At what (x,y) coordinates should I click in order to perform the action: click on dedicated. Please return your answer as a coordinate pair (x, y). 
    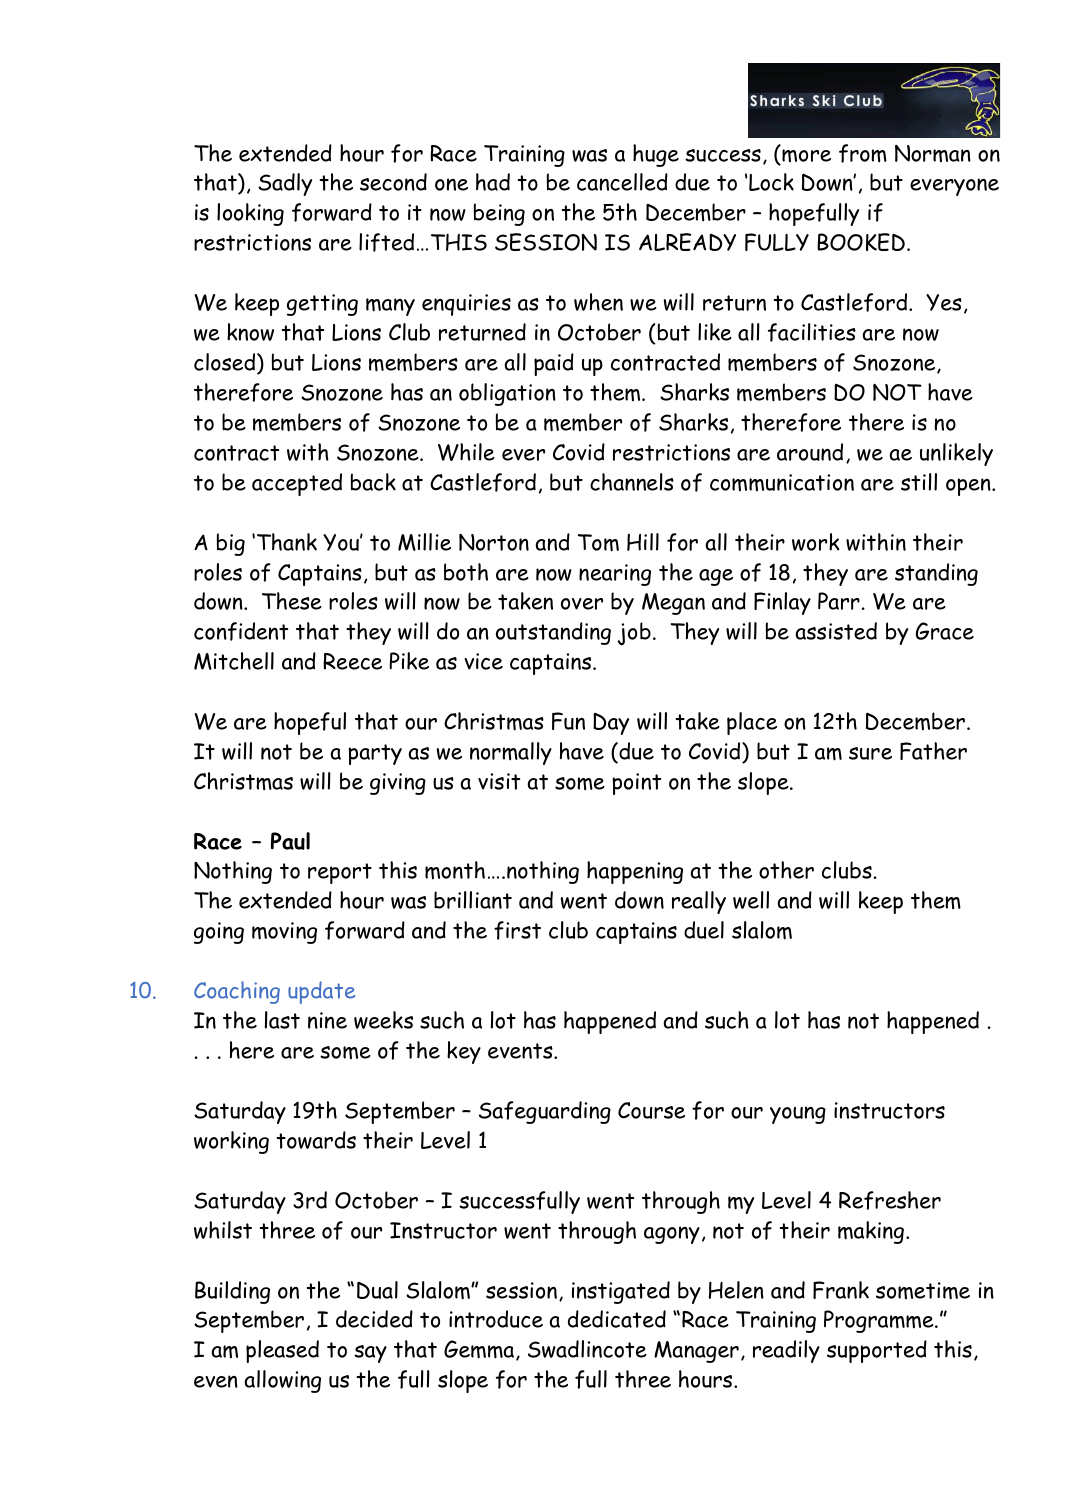
    Looking at the image, I should click on (617, 1319).
